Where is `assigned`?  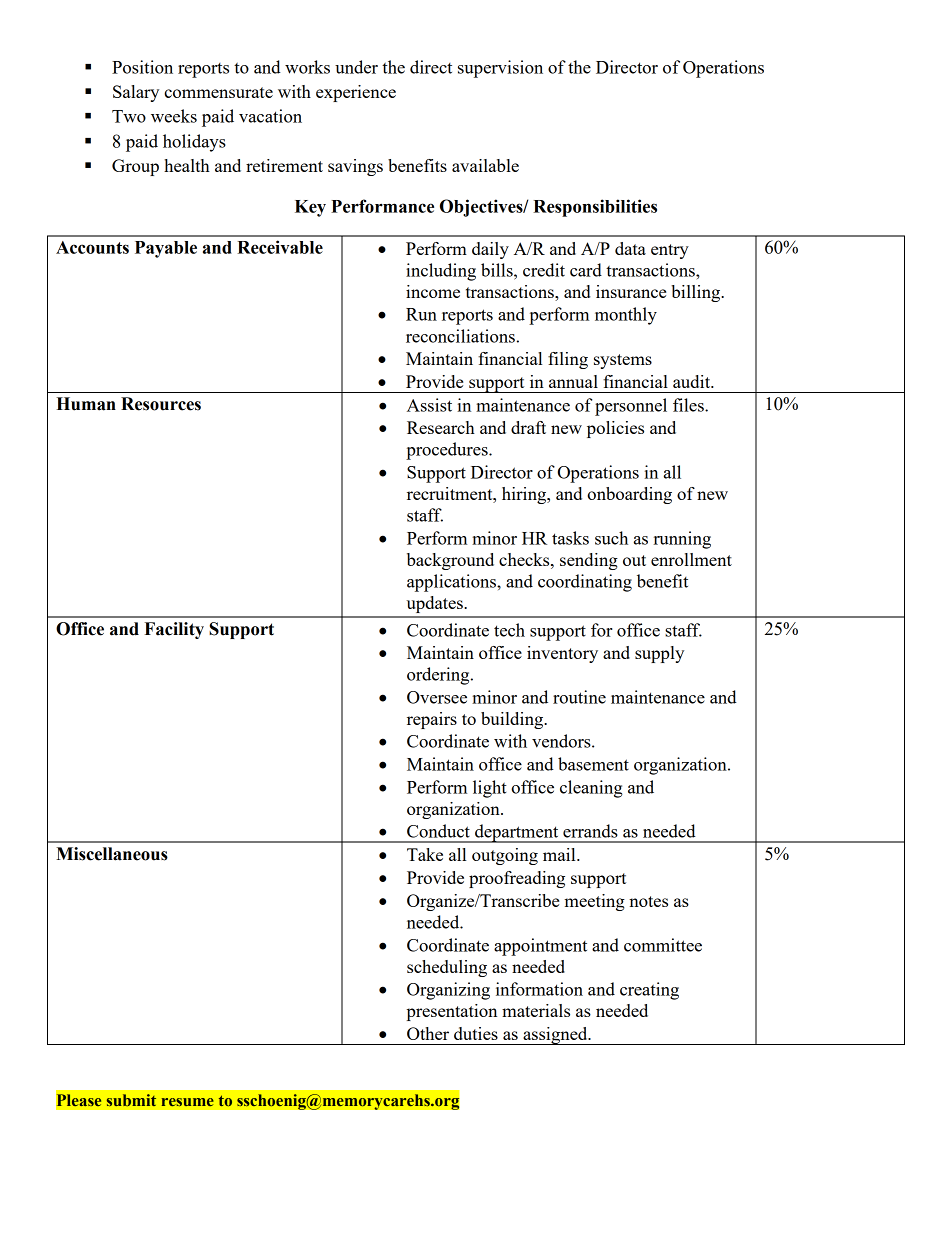 assigned is located at coordinates (555, 1036).
